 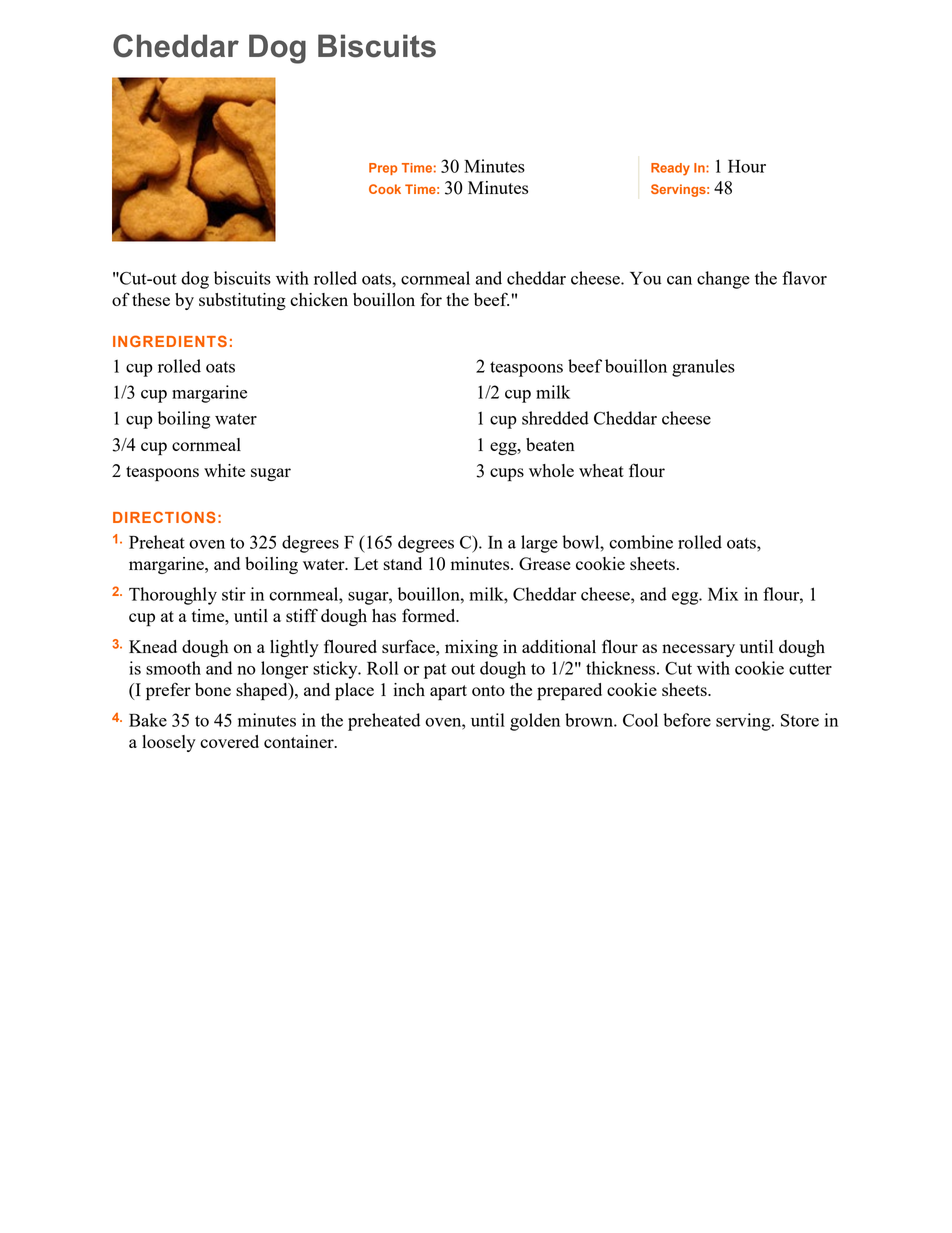 What do you see at coordinates (703, 368) in the screenshot?
I see `granules` at bounding box center [703, 368].
